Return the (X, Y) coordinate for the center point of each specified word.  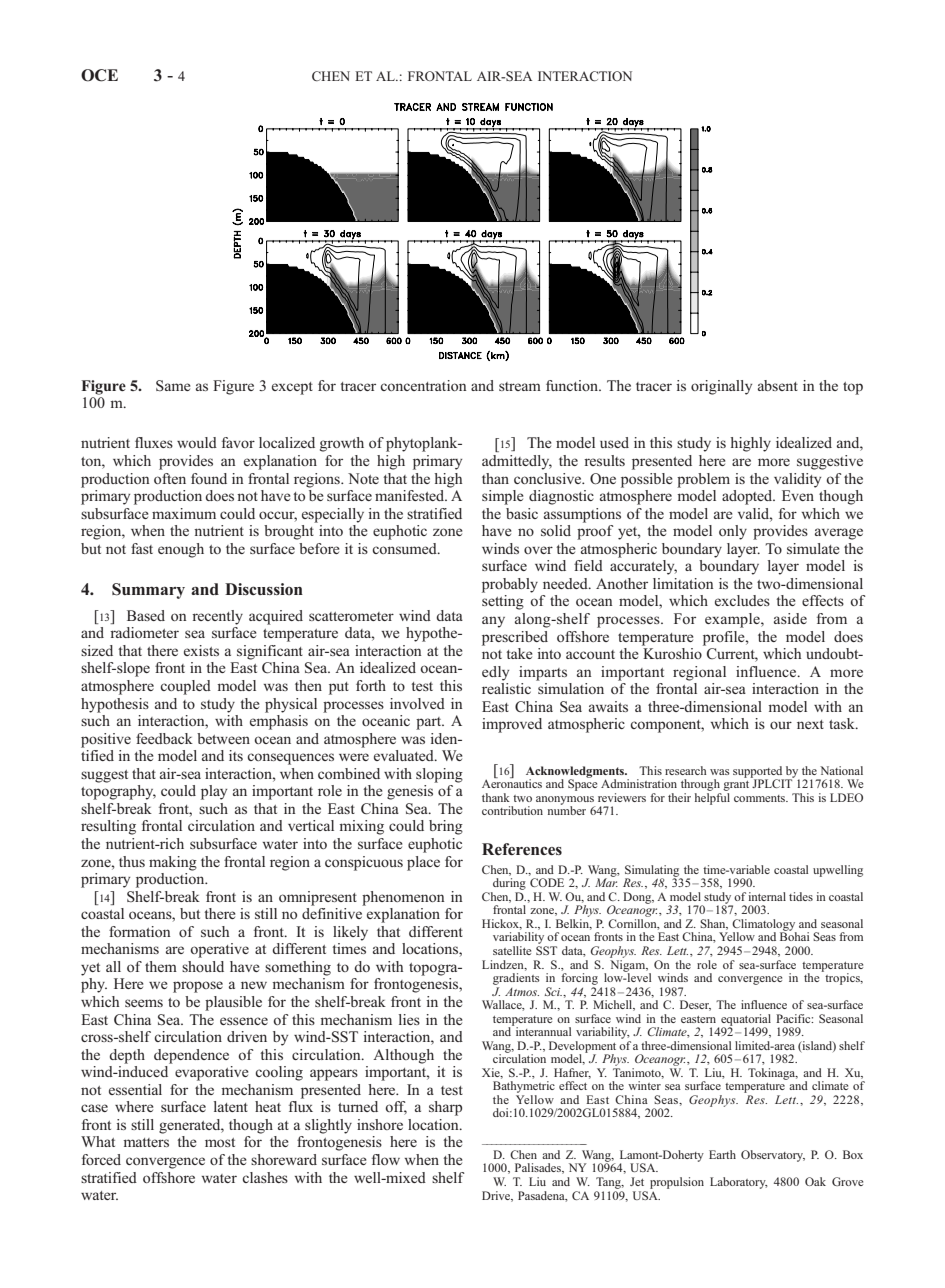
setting (503, 602)
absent (778, 385)
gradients (516, 979)
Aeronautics (512, 782)
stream (520, 386)
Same (173, 385)
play (214, 792)
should (203, 966)
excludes (742, 600)
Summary (148, 591)
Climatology (764, 926)
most (220, 1142)
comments (760, 798)
